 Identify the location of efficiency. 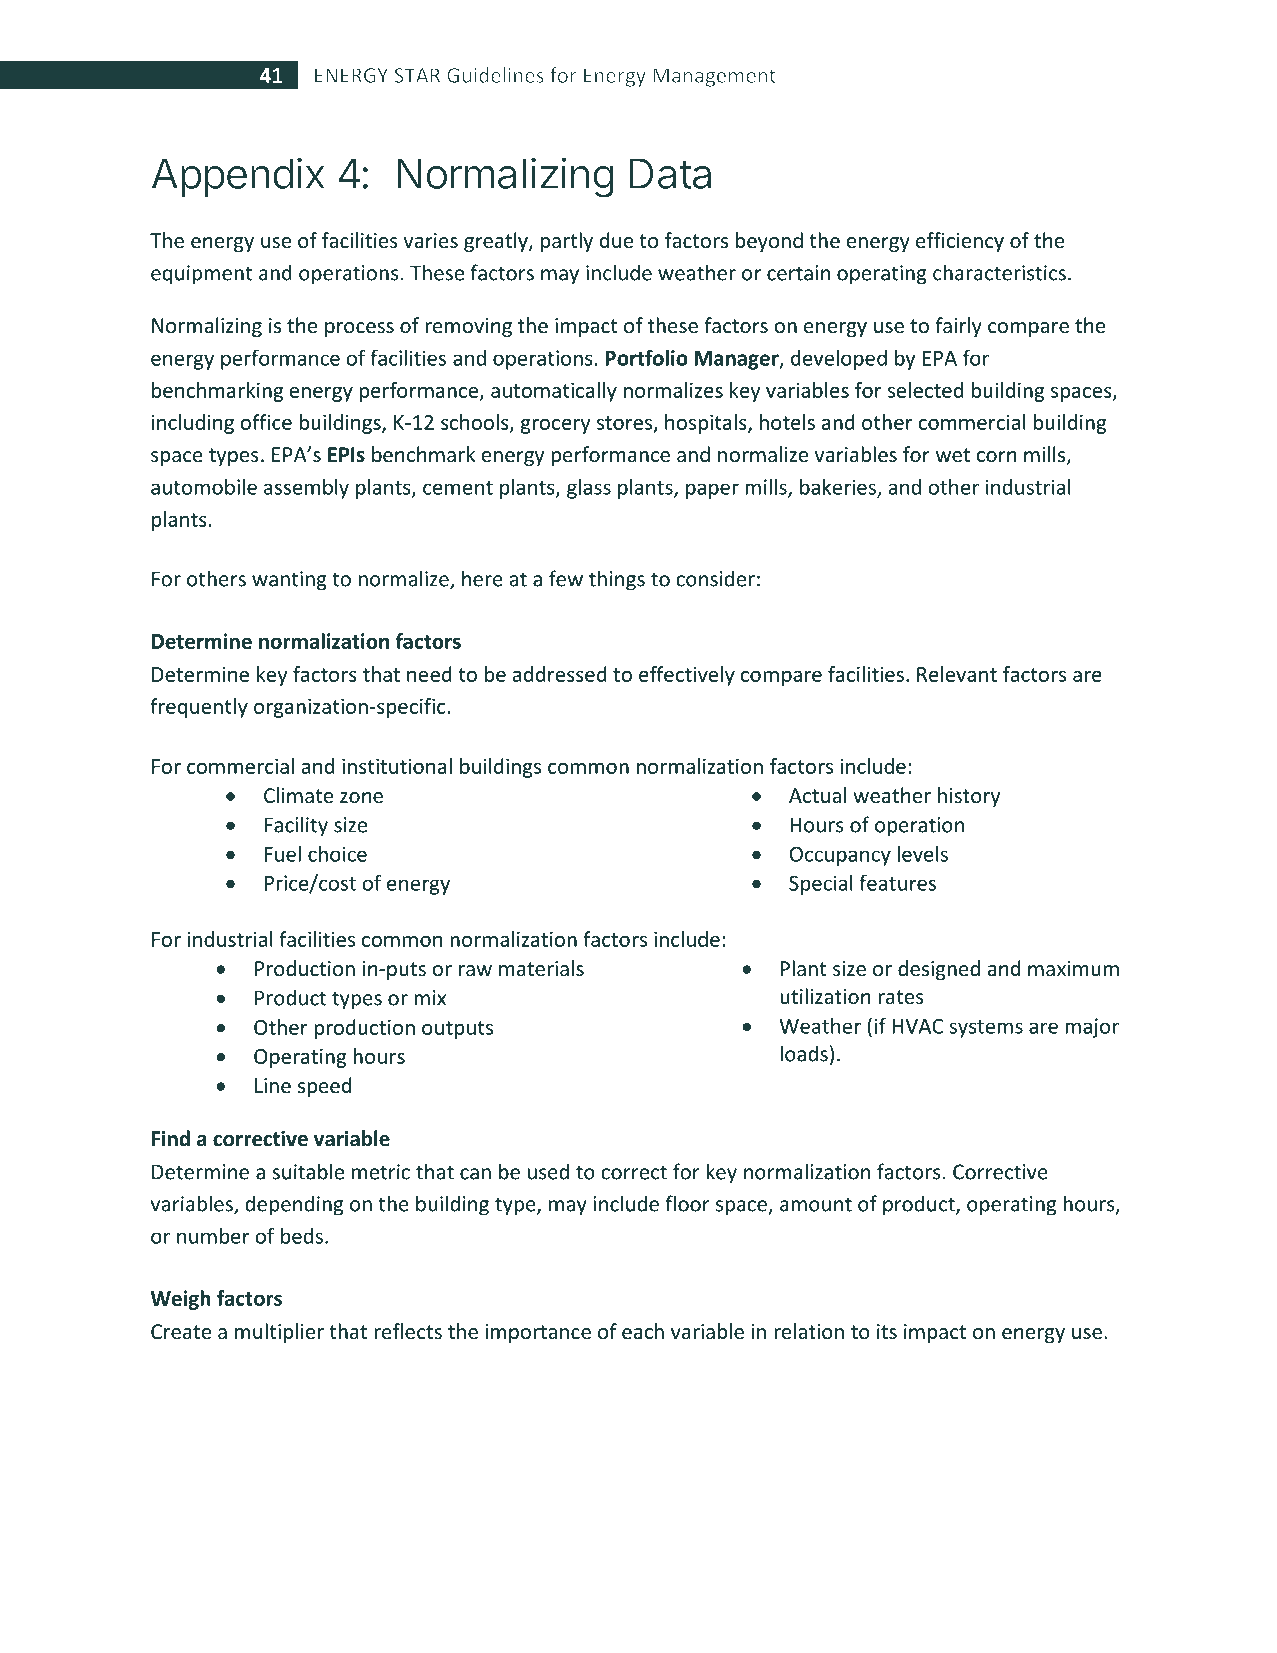
(960, 242).
